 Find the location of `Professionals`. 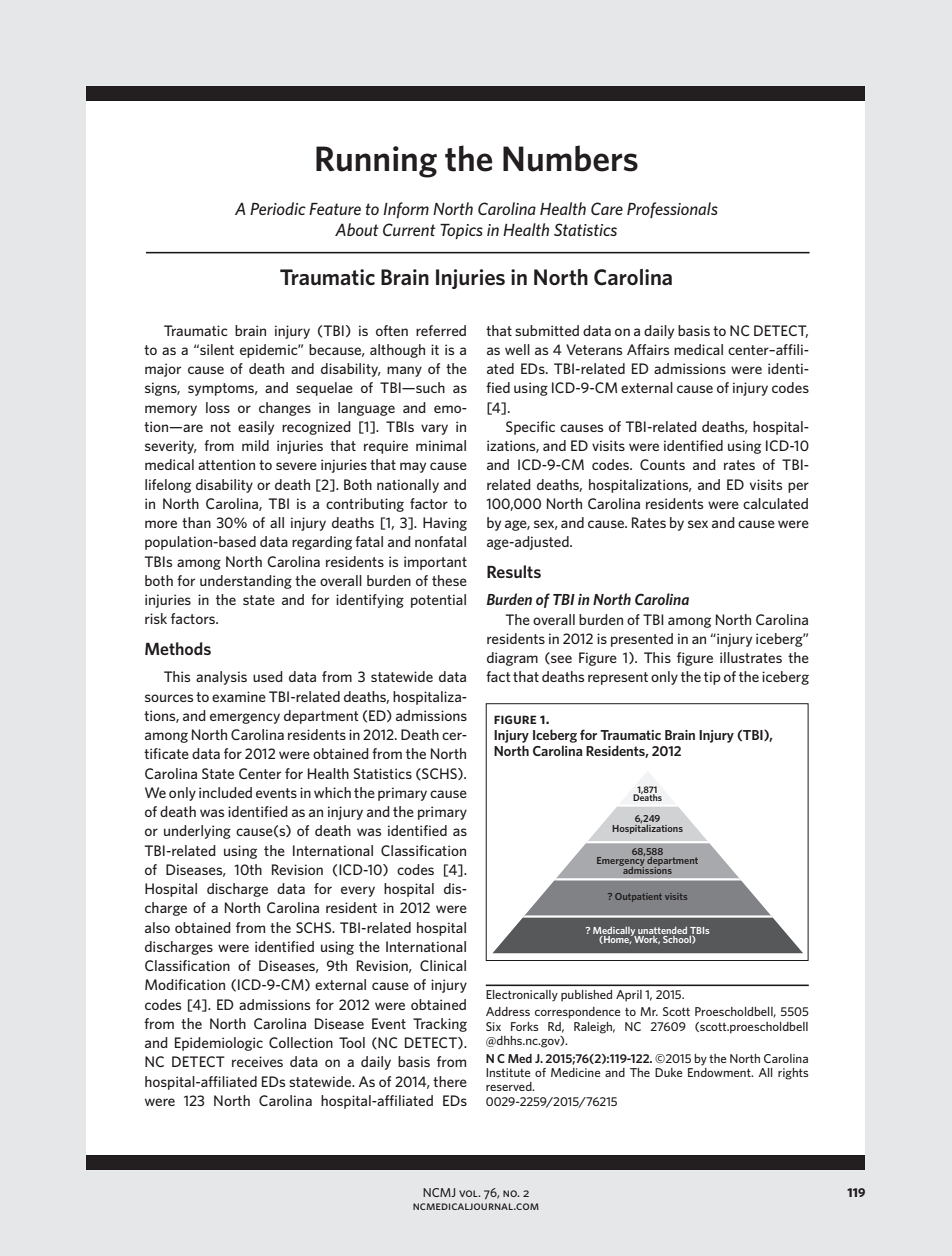

Professionals is located at coordinates (672, 210).
